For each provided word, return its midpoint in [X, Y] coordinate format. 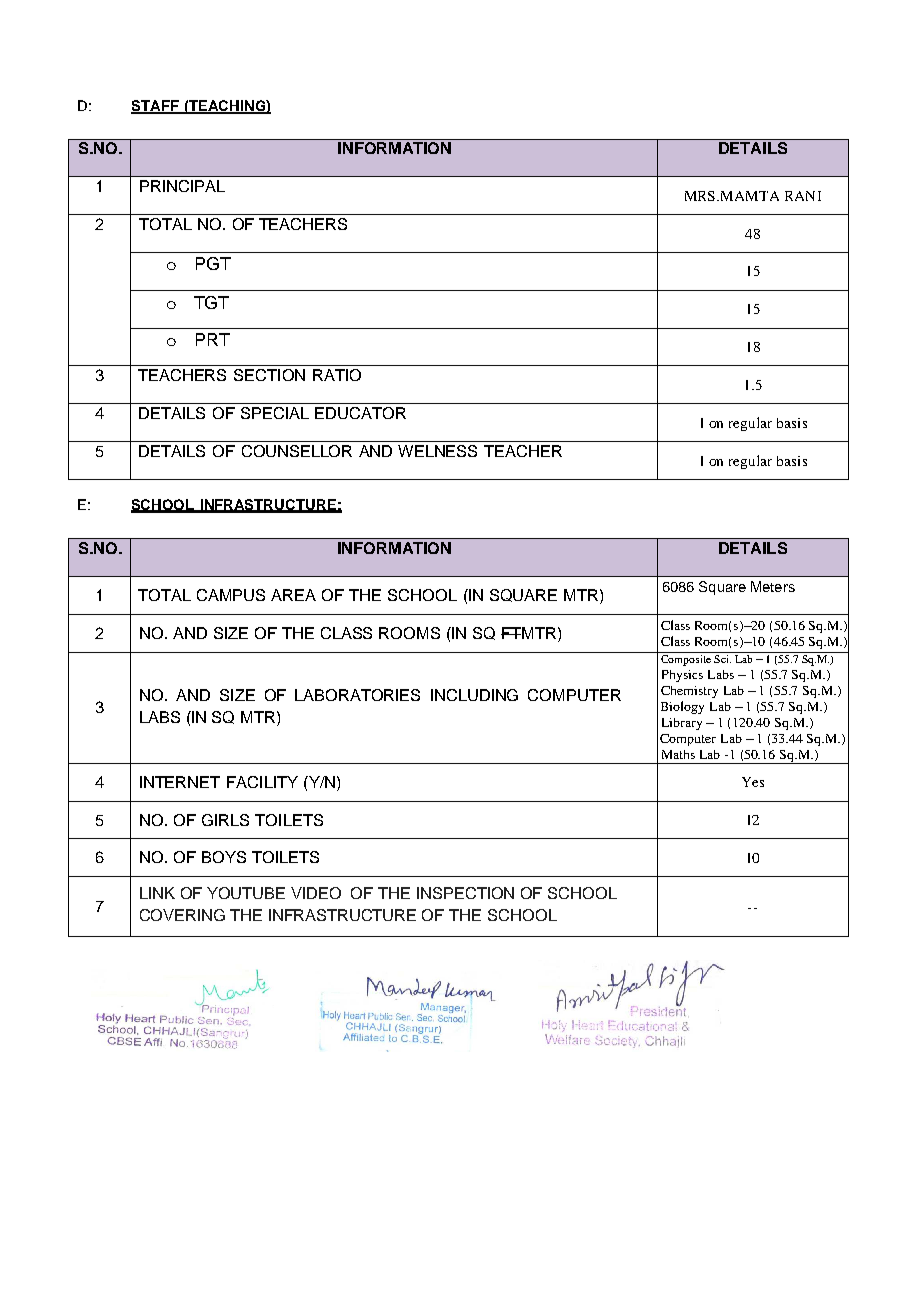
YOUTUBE [246, 893]
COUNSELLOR [297, 451]
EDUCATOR [360, 413]
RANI [803, 196]
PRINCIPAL [182, 186]
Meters [773, 586]
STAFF [156, 106]
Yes [753, 782]
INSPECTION [465, 893]
